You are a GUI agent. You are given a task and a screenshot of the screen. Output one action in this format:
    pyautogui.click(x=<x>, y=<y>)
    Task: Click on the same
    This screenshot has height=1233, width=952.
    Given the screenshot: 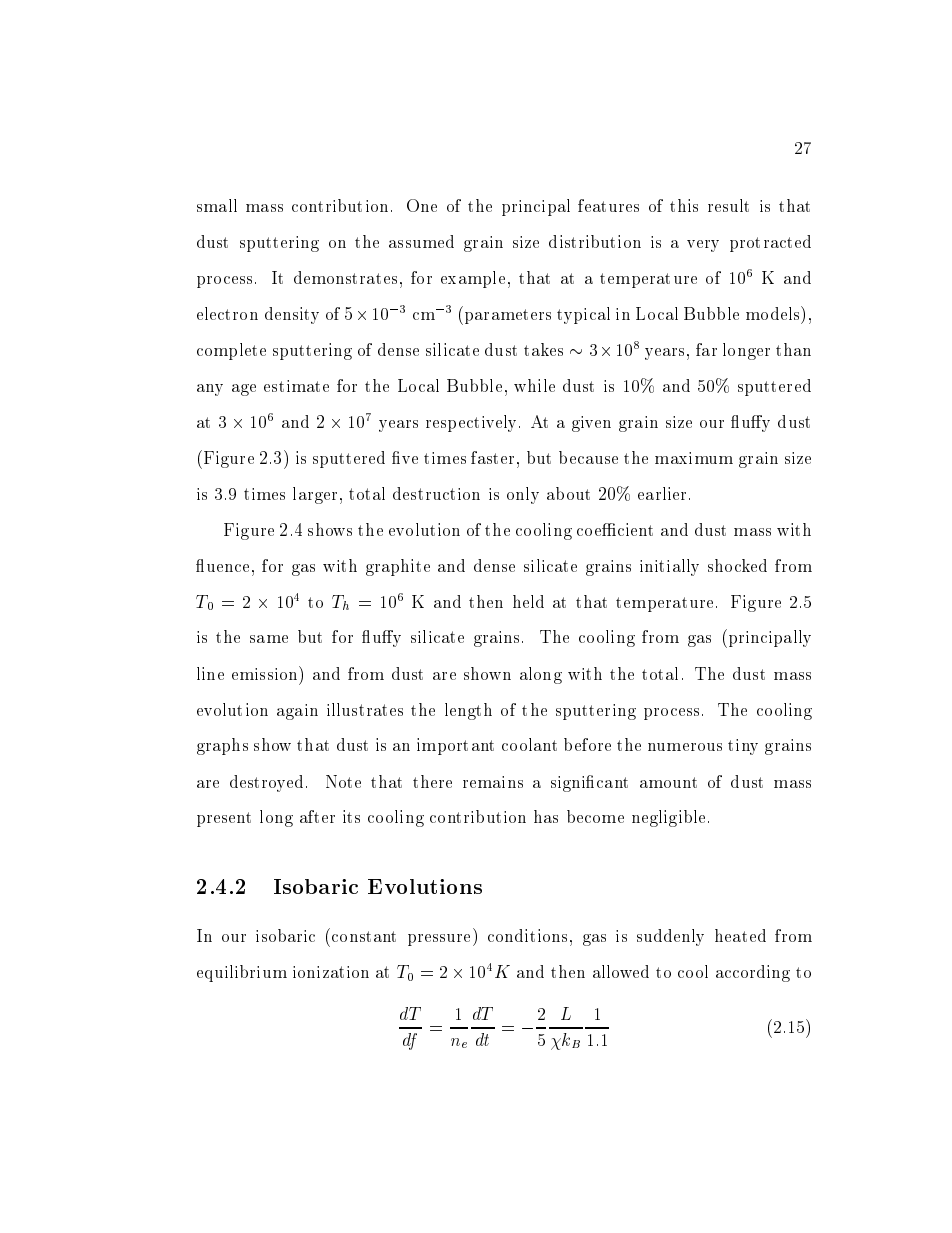 What is the action you would take?
    pyautogui.click(x=269, y=639)
